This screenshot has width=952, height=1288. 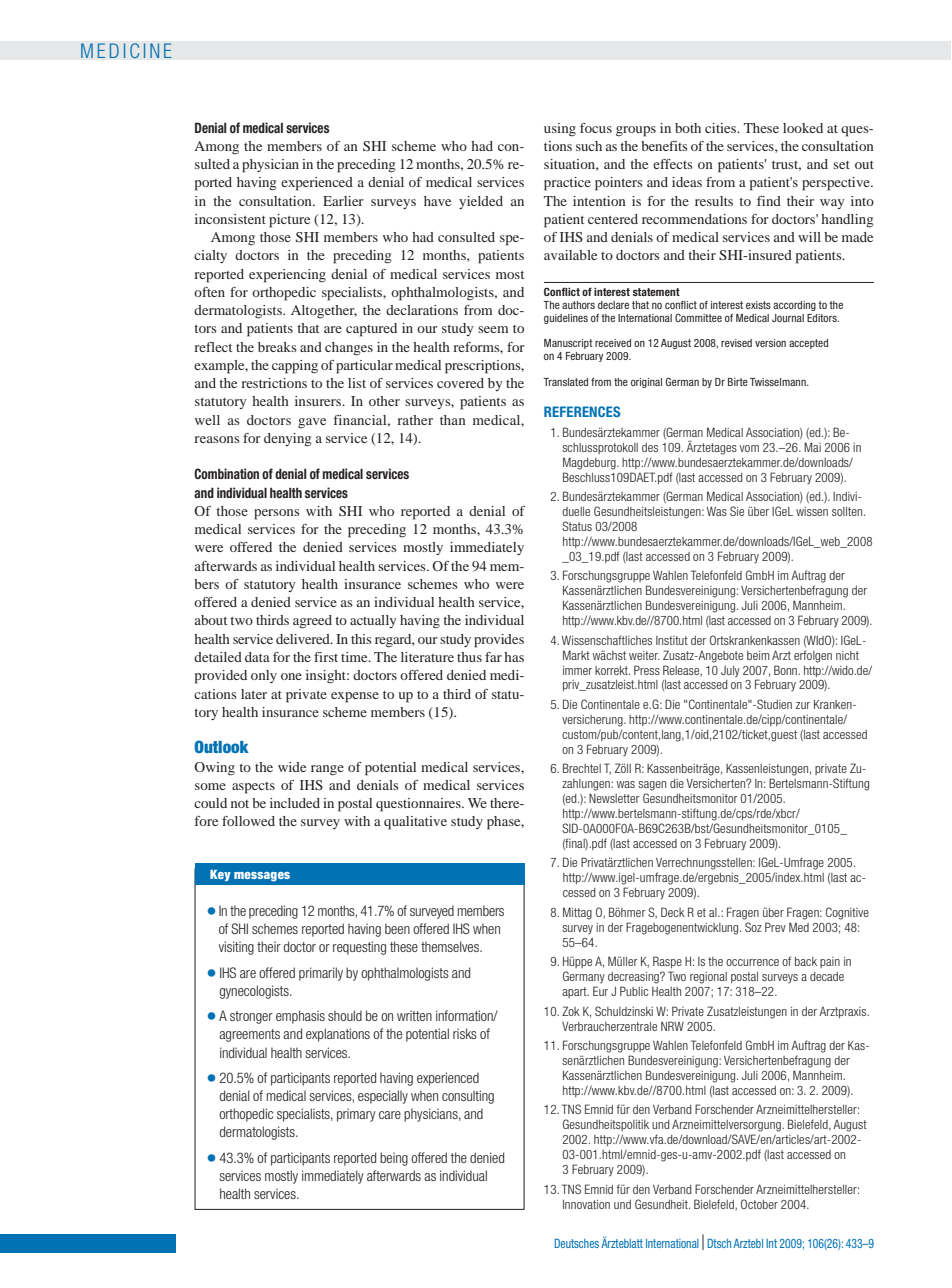 What do you see at coordinates (356, 1115) in the screenshot?
I see `primary` at bounding box center [356, 1115].
